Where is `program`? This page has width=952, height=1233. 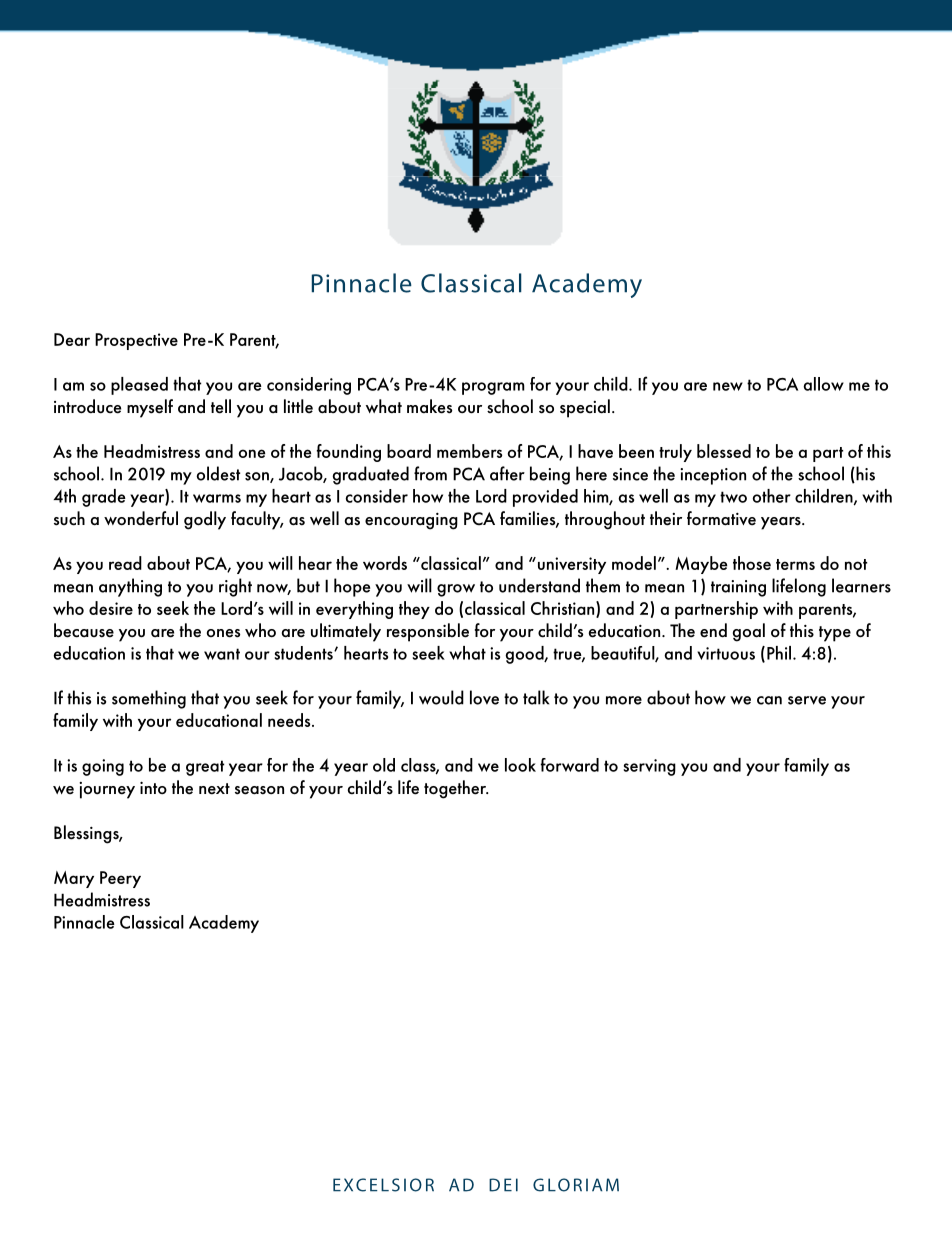
program is located at coordinates (493, 388).
